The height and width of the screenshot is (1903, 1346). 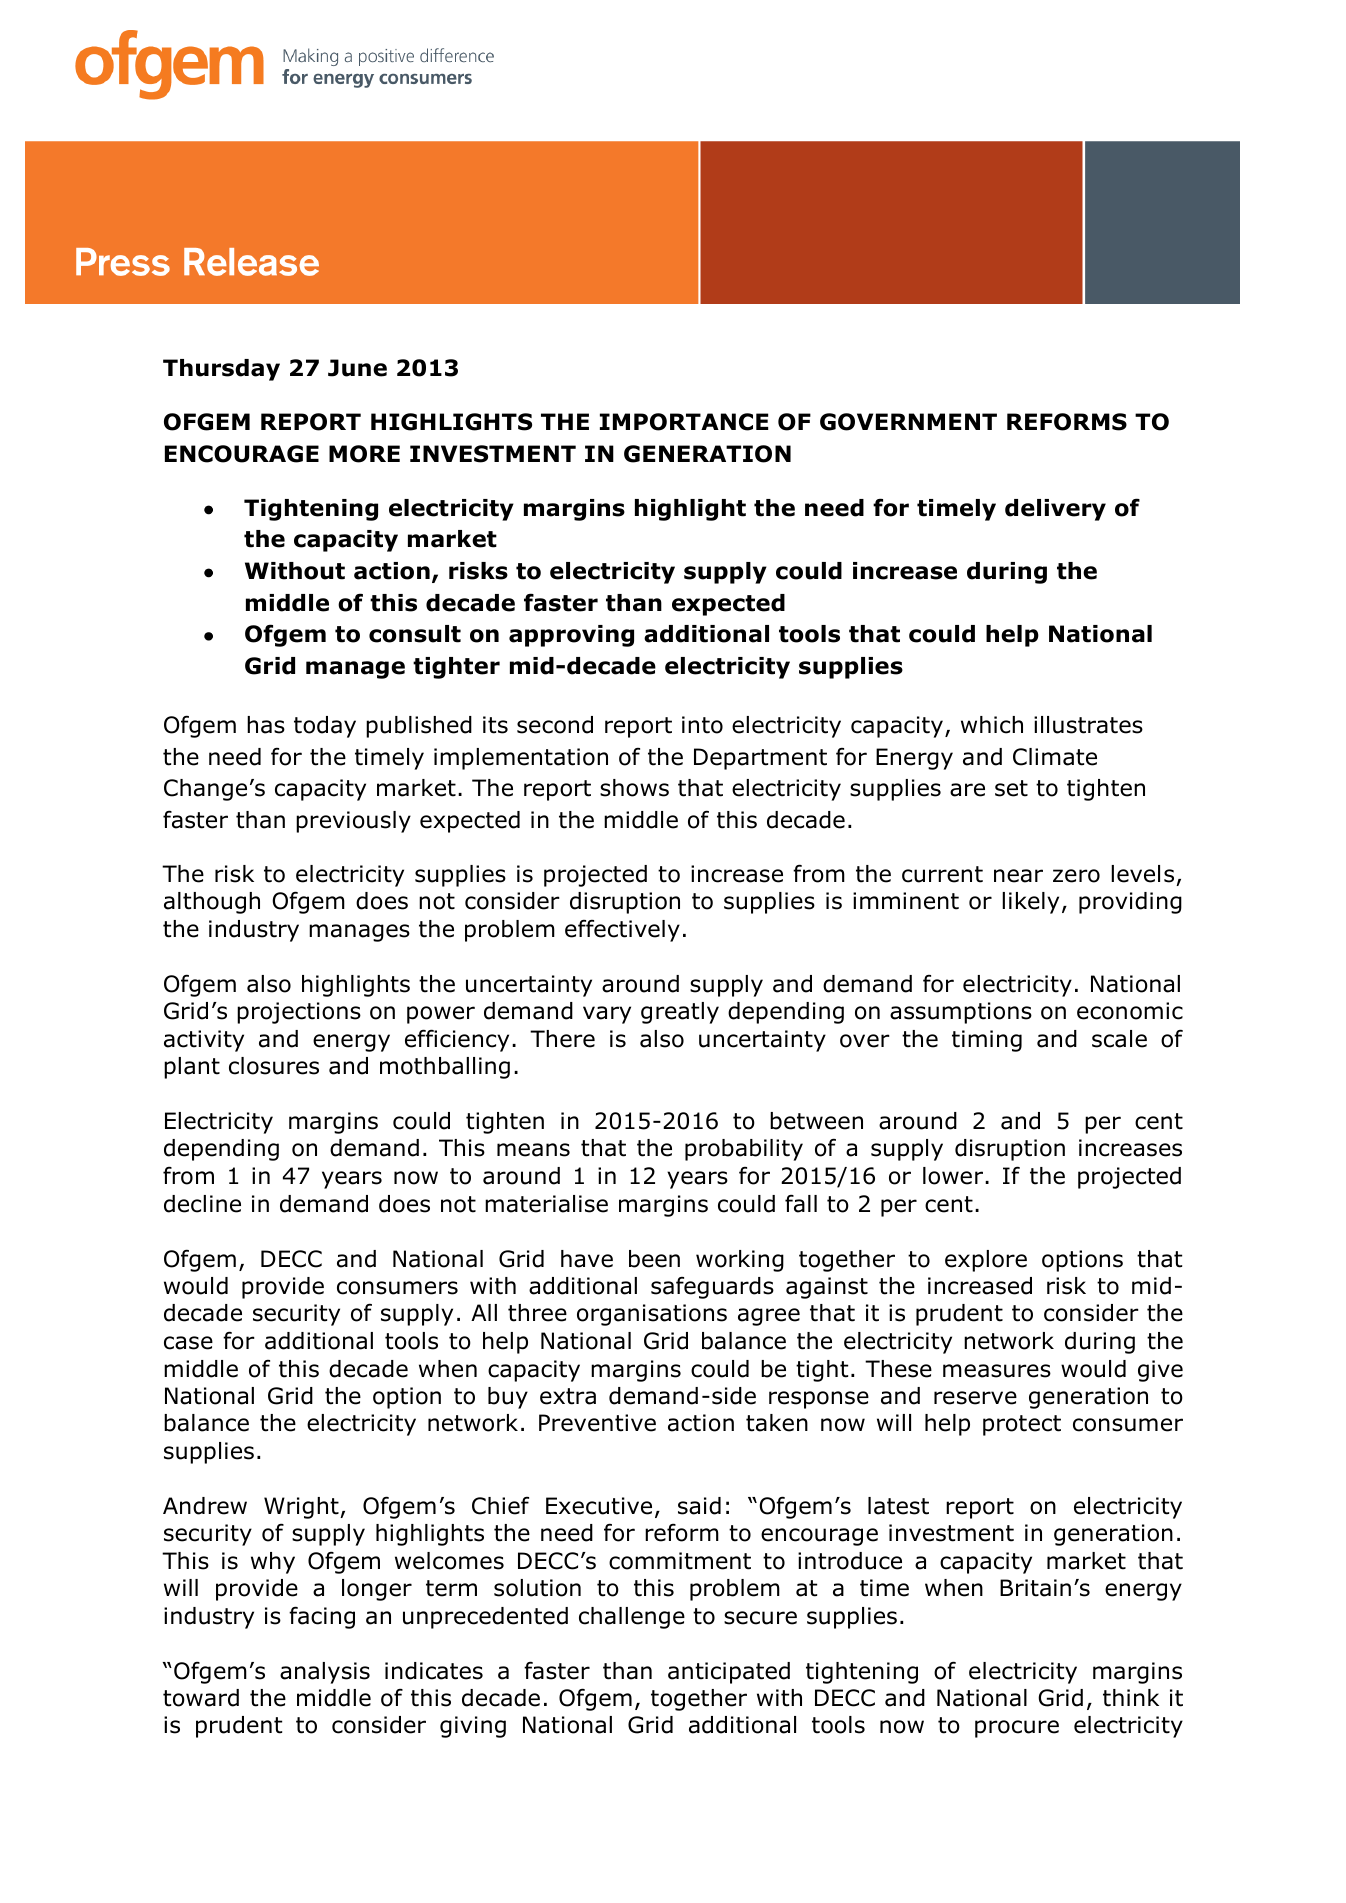 I want to click on greatly, so click(x=680, y=1013).
